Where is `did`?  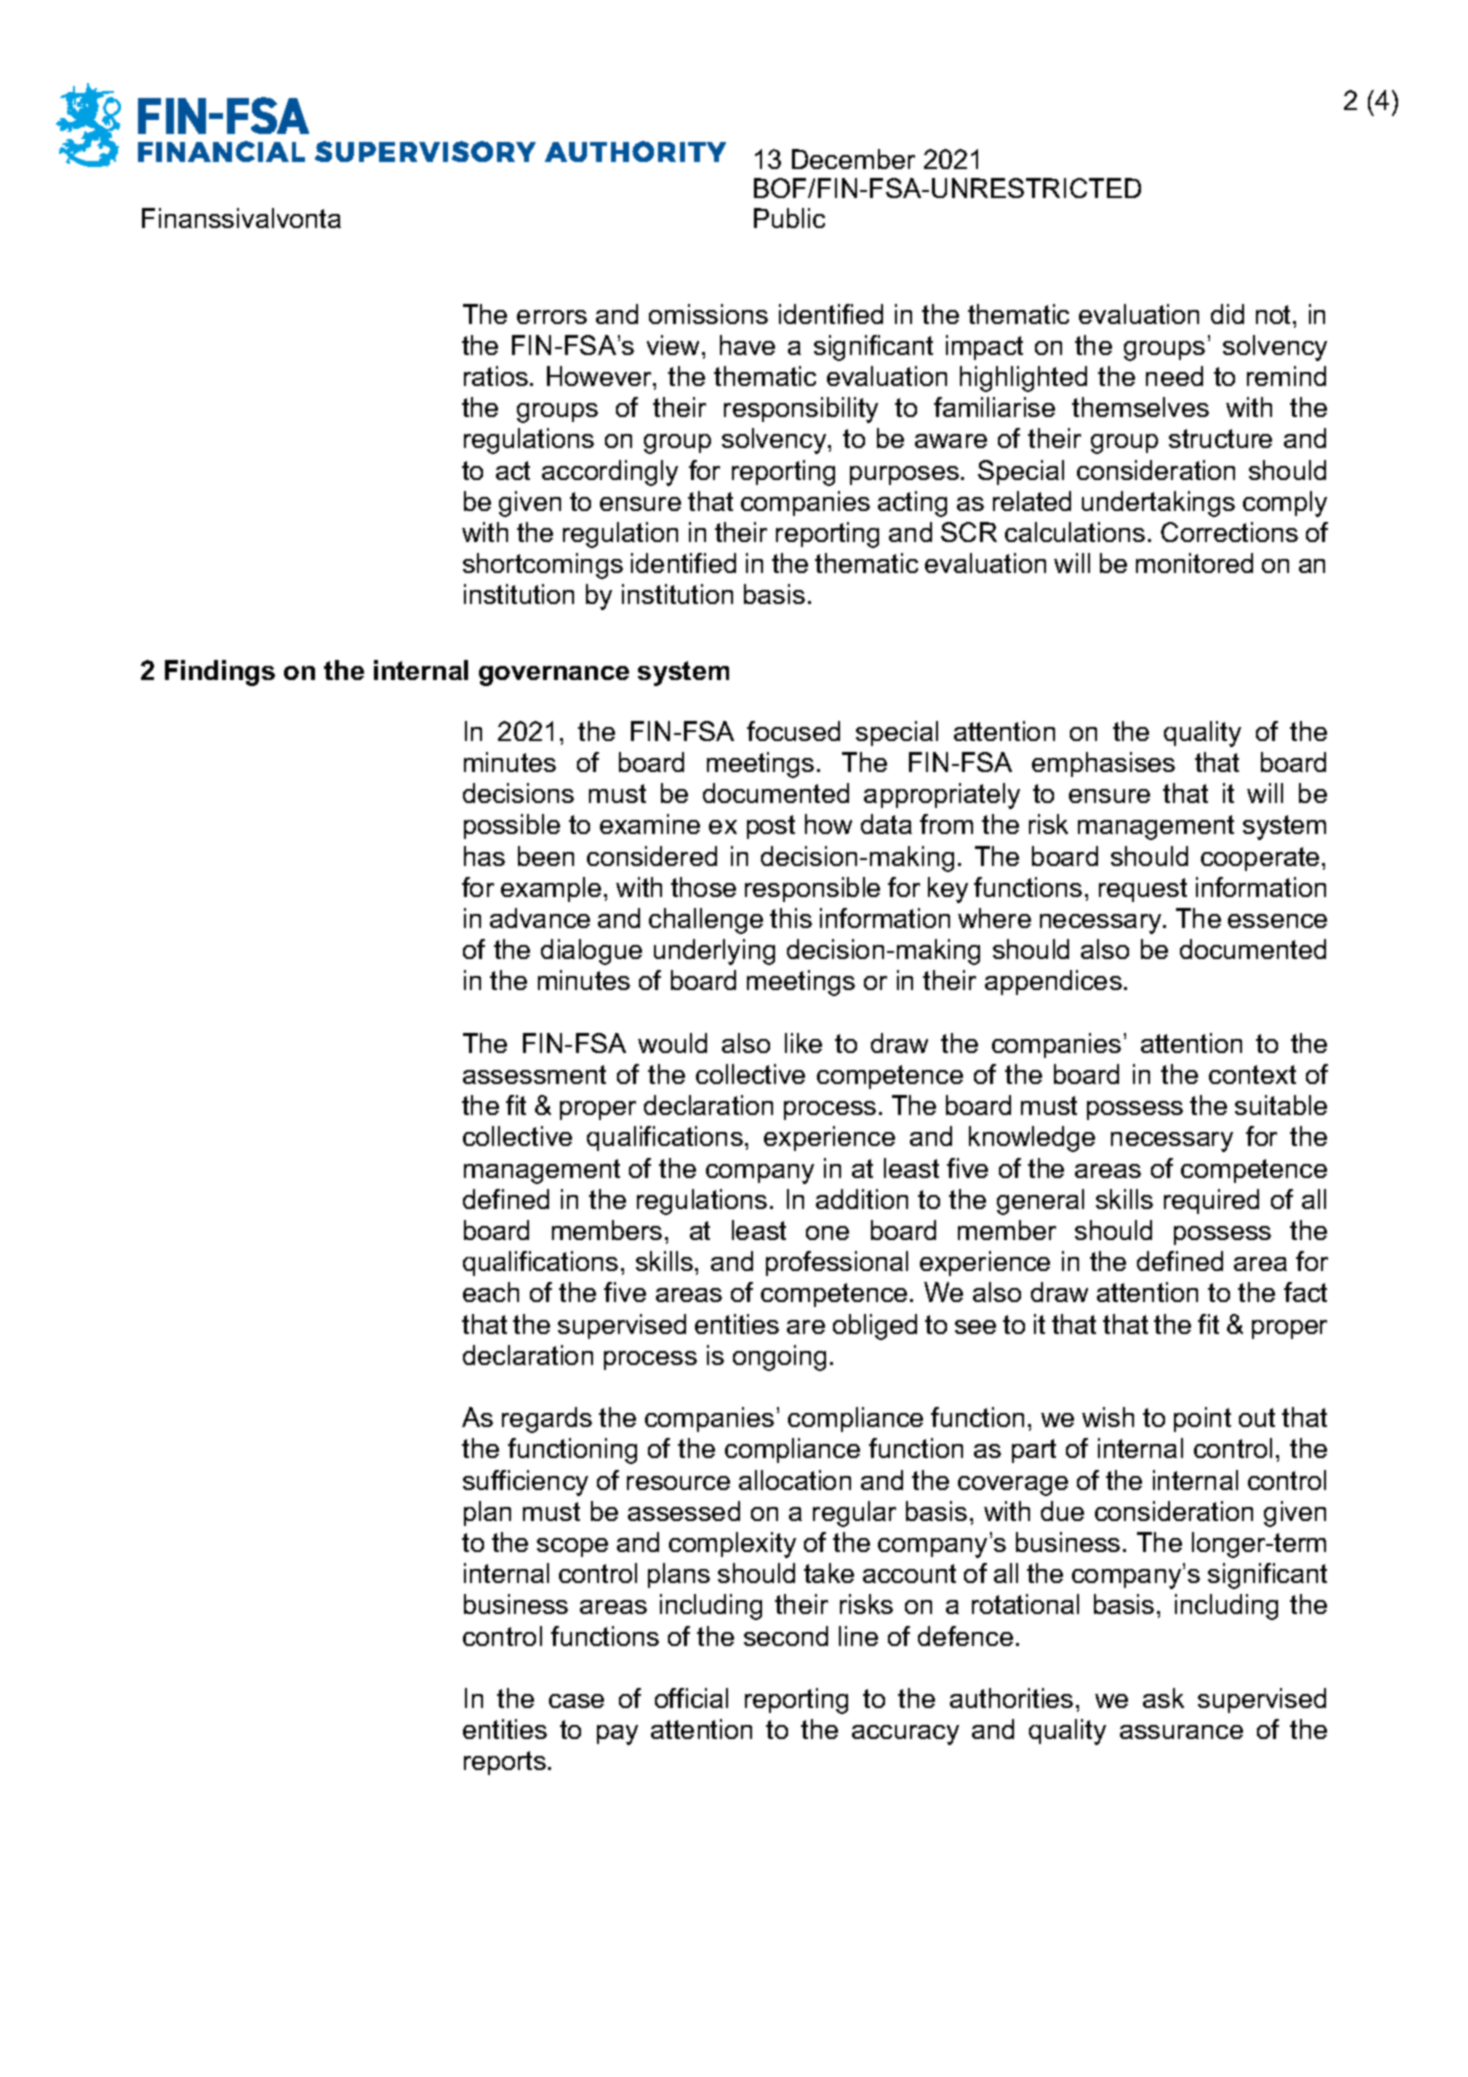
did is located at coordinates (1227, 314).
